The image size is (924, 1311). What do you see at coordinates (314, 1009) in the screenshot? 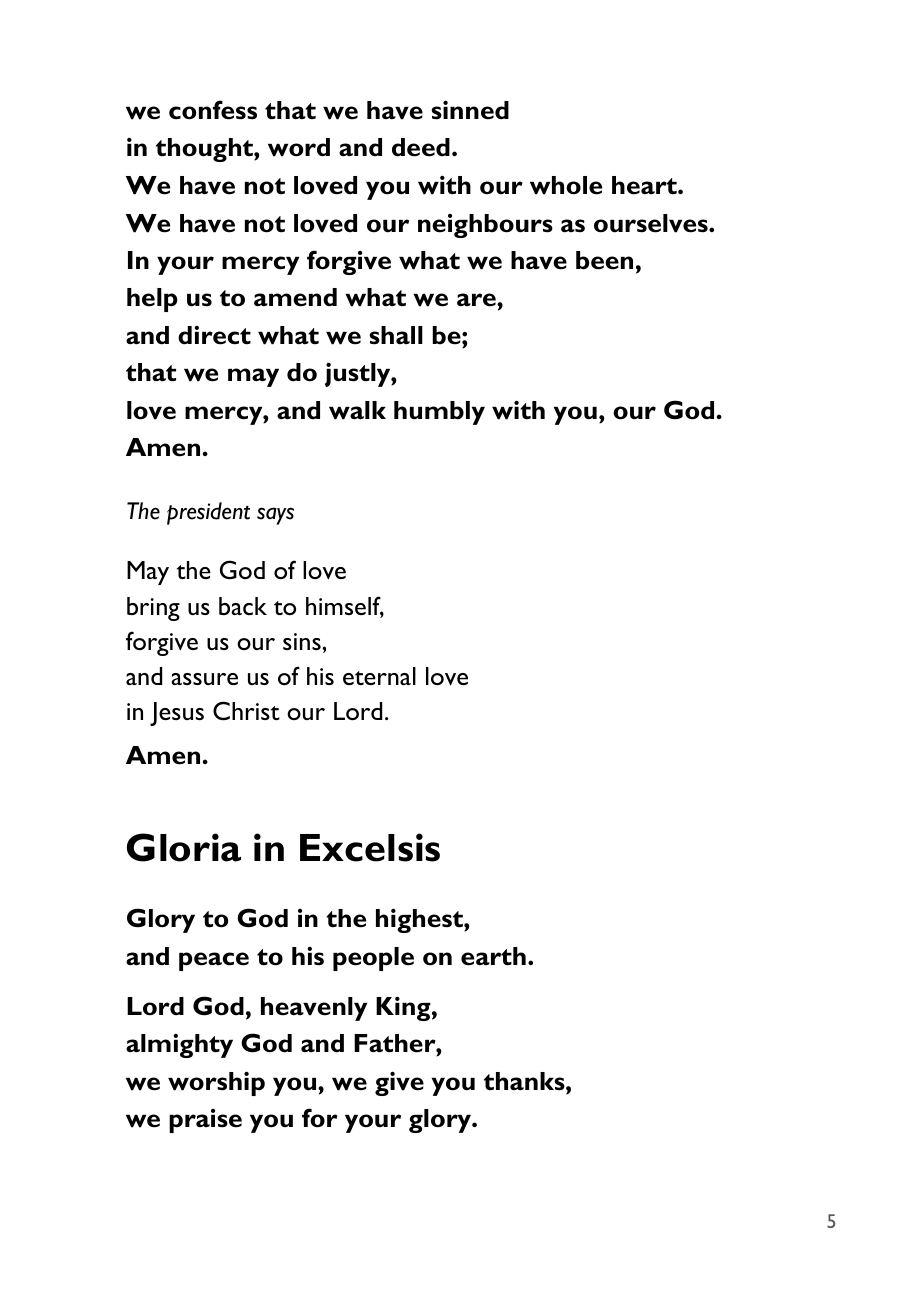
I see `heavenly` at bounding box center [314, 1009].
